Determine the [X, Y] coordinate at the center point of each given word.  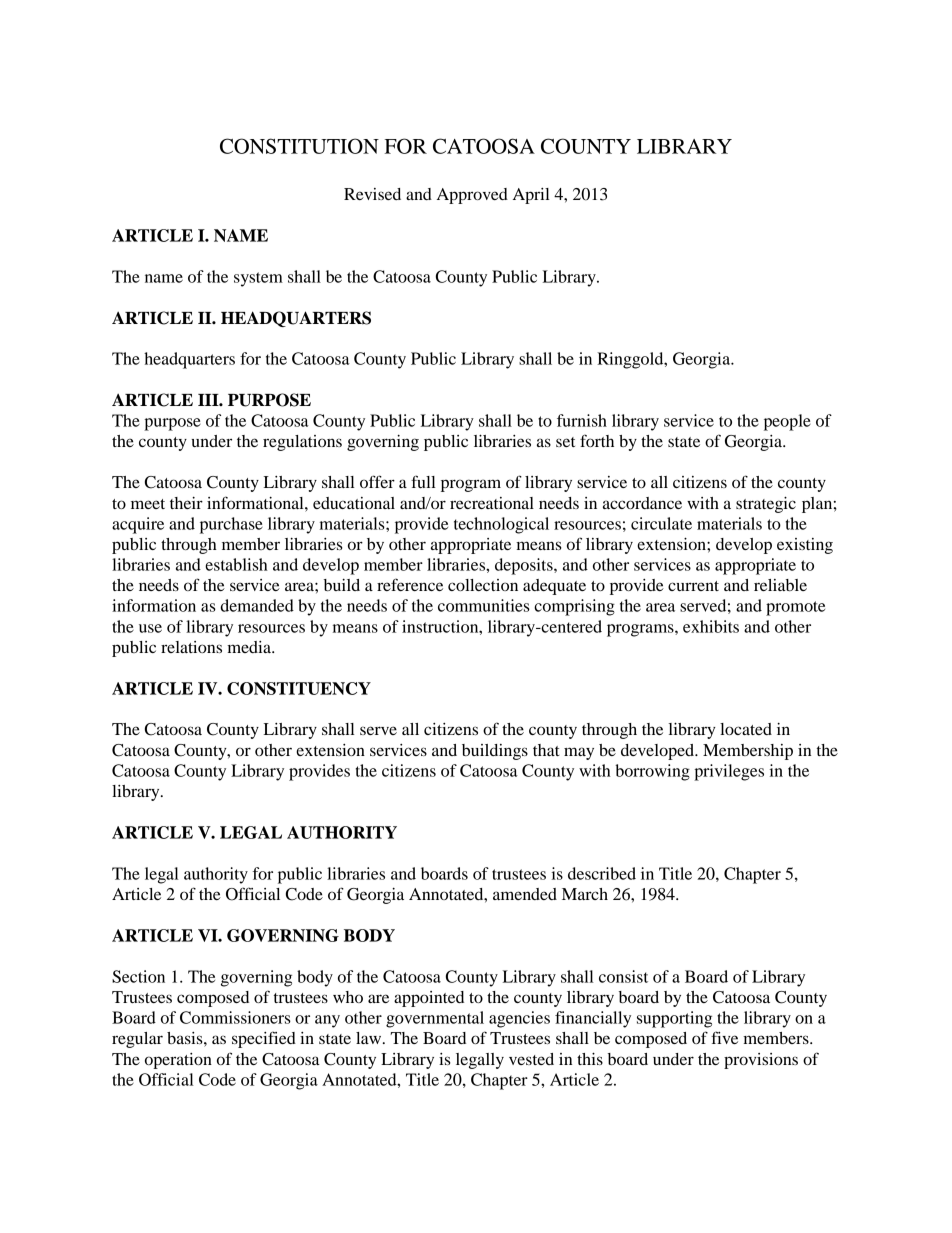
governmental [435, 1019]
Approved [472, 196]
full [423, 481]
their [186, 503]
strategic [766, 505]
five [724, 1037]
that [546, 750]
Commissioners [235, 1017]
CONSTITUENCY [299, 688]
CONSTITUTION [299, 146]
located [746, 729]
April [531, 196]
